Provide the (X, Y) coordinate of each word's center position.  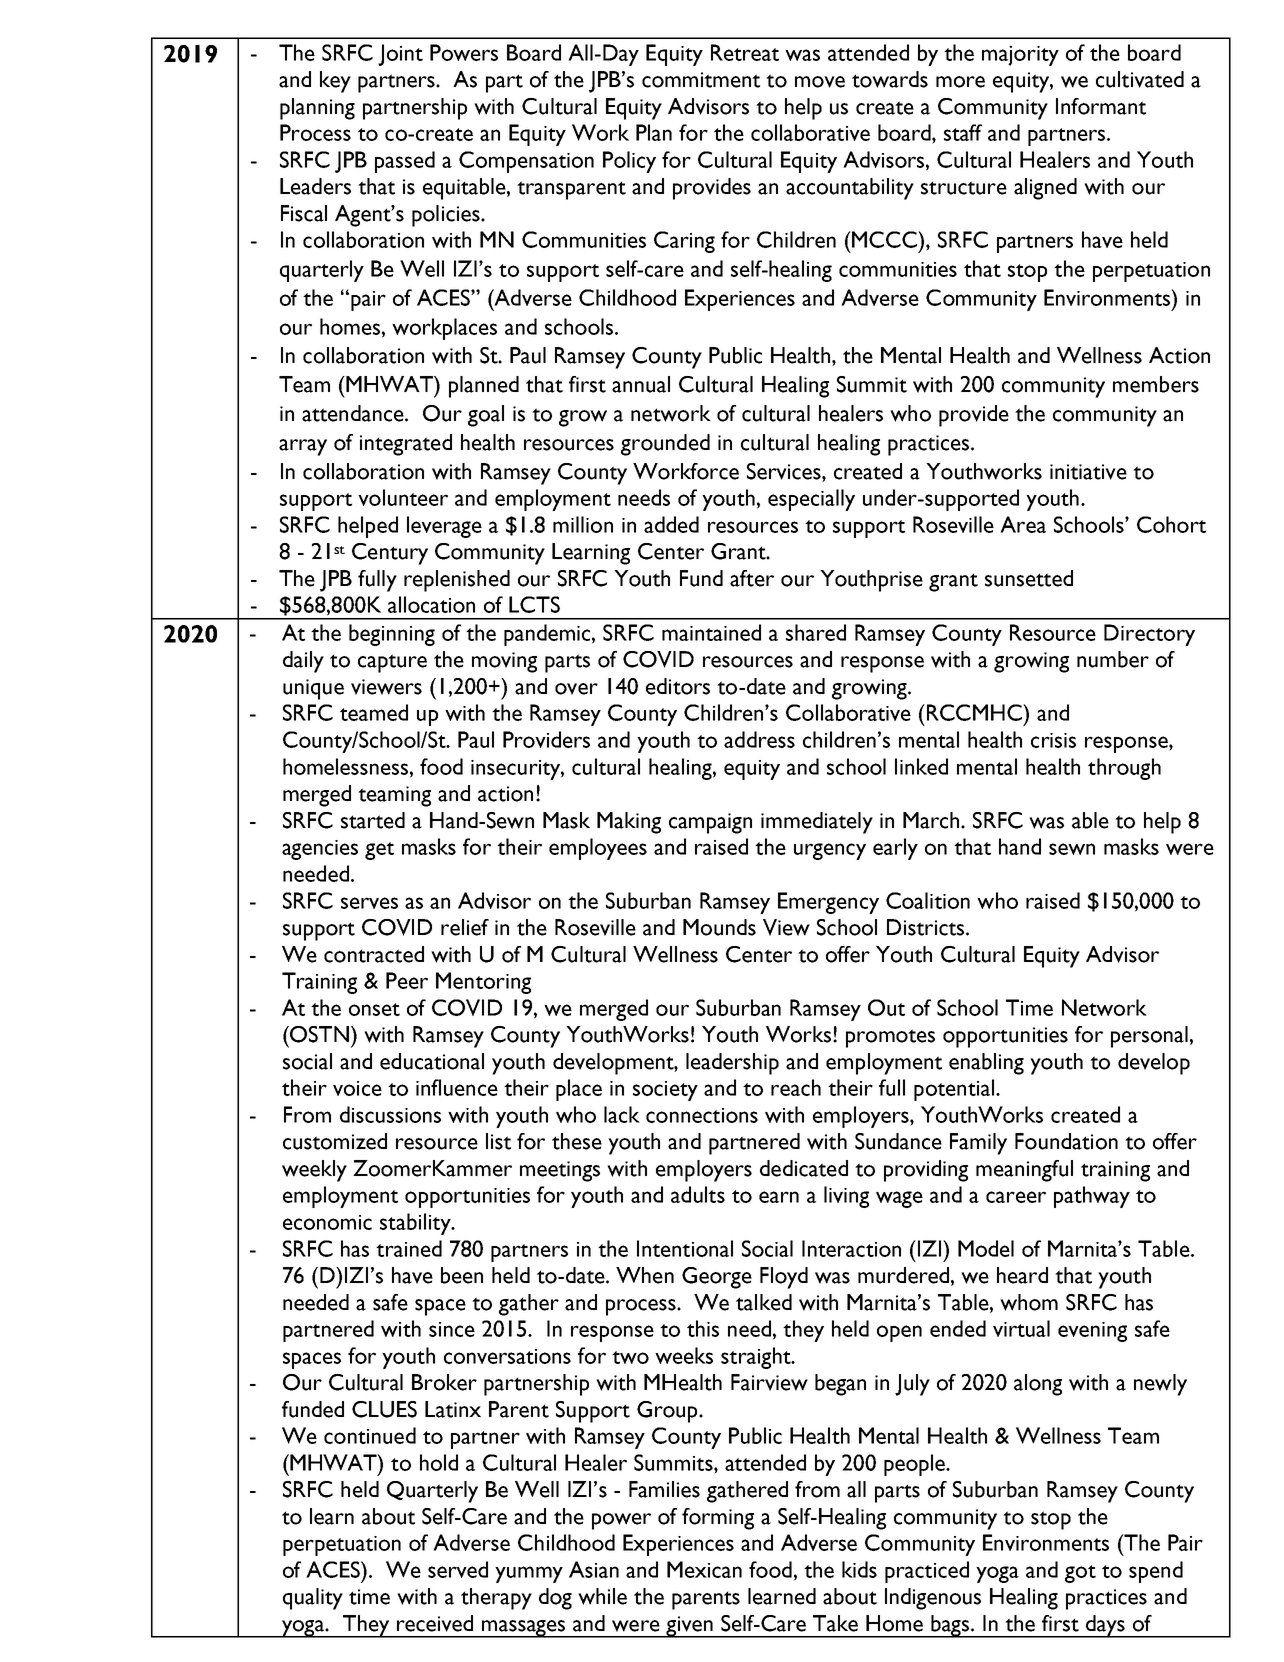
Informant (1101, 106)
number (1113, 659)
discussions (390, 1114)
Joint (400, 55)
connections (702, 1115)
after (752, 578)
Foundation (1066, 1141)
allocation (431, 604)
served (458, 1569)
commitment (701, 80)
